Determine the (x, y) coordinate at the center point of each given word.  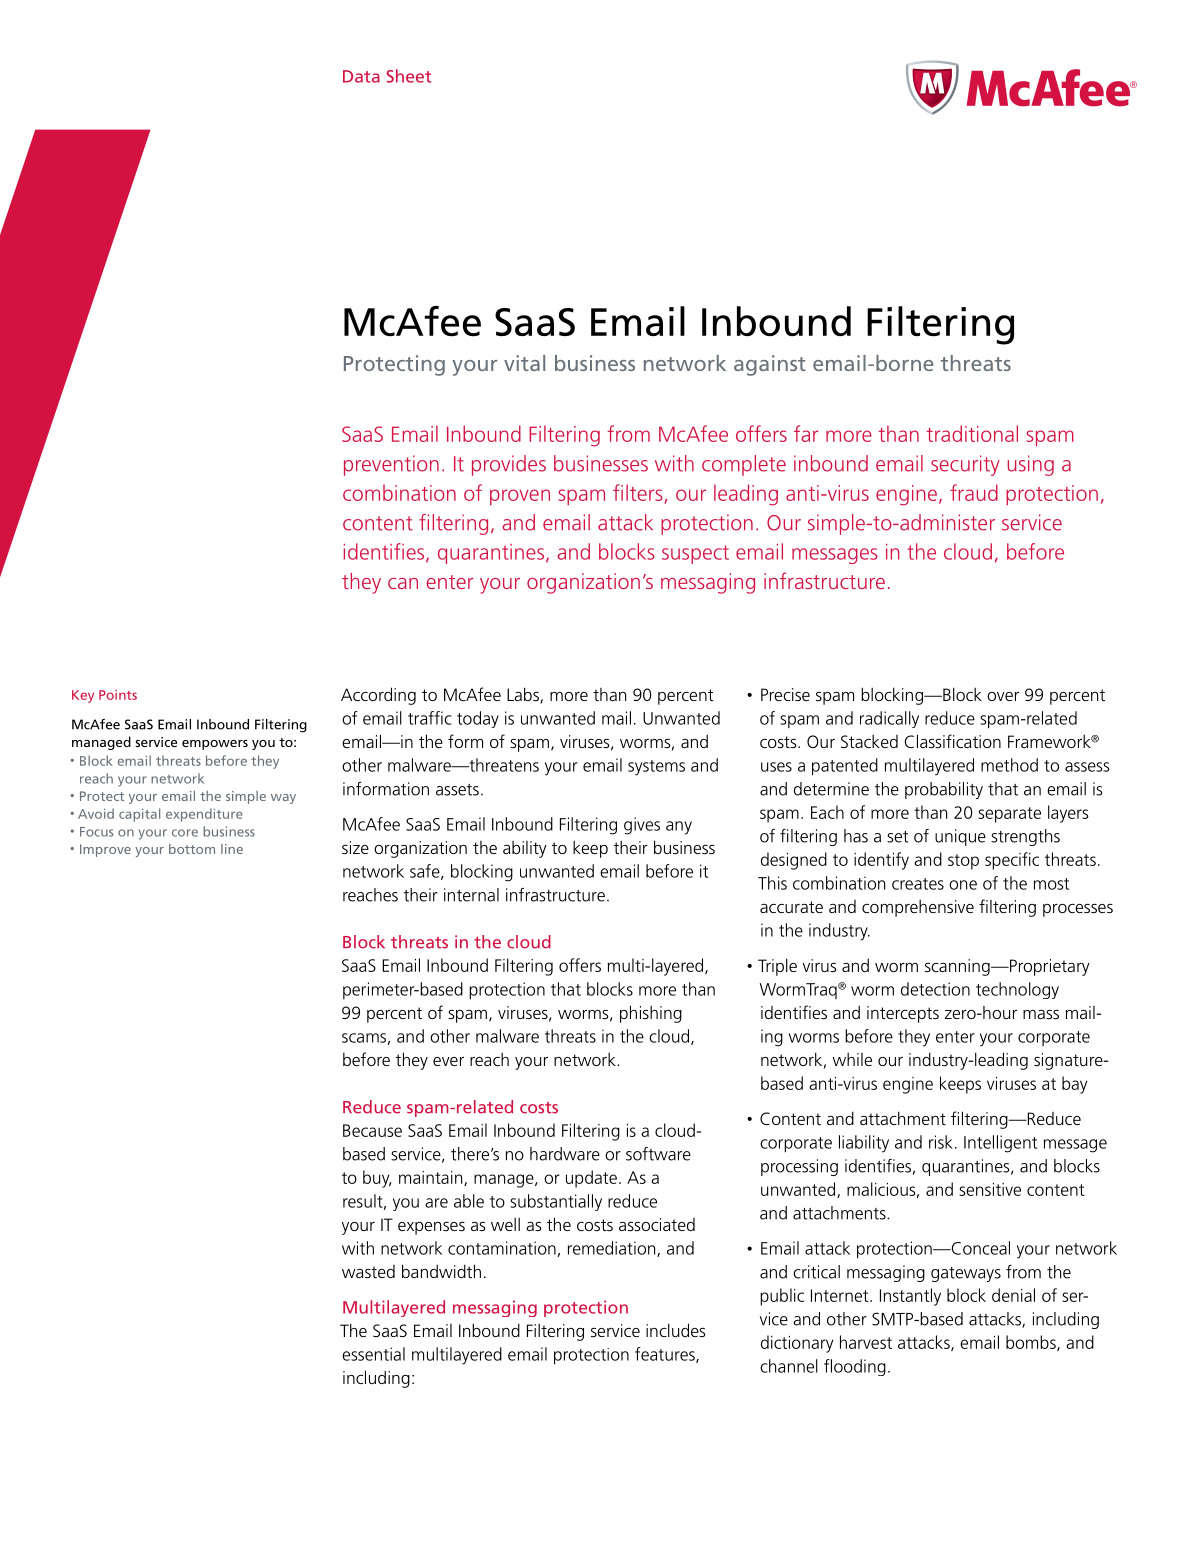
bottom (192, 849)
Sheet (409, 76)
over (1003, 696)
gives (642, 826)
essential (373, 1354)
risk (941, 1142)
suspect (695, 554)
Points (118, 695)
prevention (391, 465)
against (770, 365)
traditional (972, 433)
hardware (565, 1154)
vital (524, 363)
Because (372, 1130)
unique (960, 837)
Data (361, 76)
